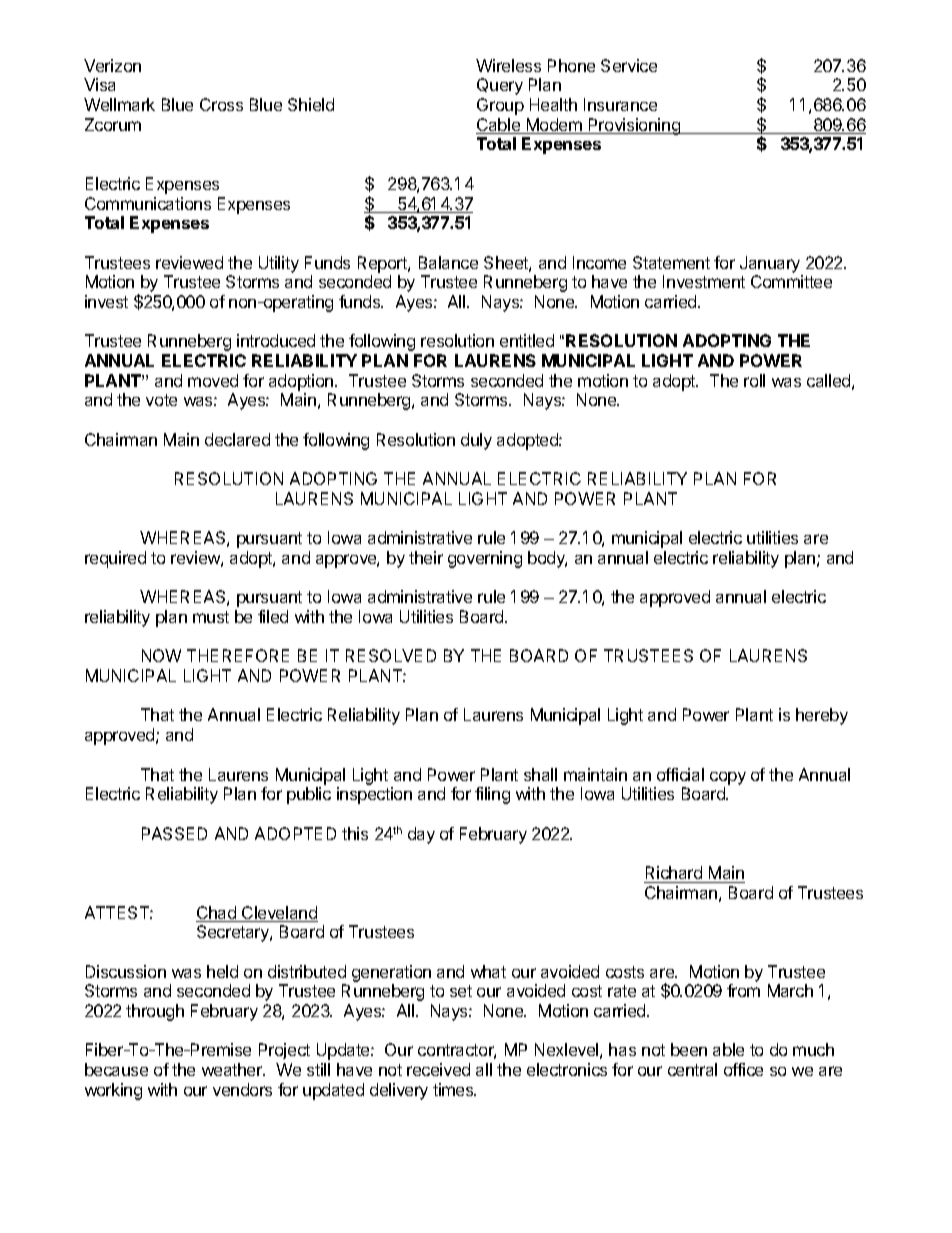 This screenshot has height=1233, width=952. What do you see at coordinates (233, 1069) in the screenshot?
I see `weather` at bounding box center [233, 1069].
